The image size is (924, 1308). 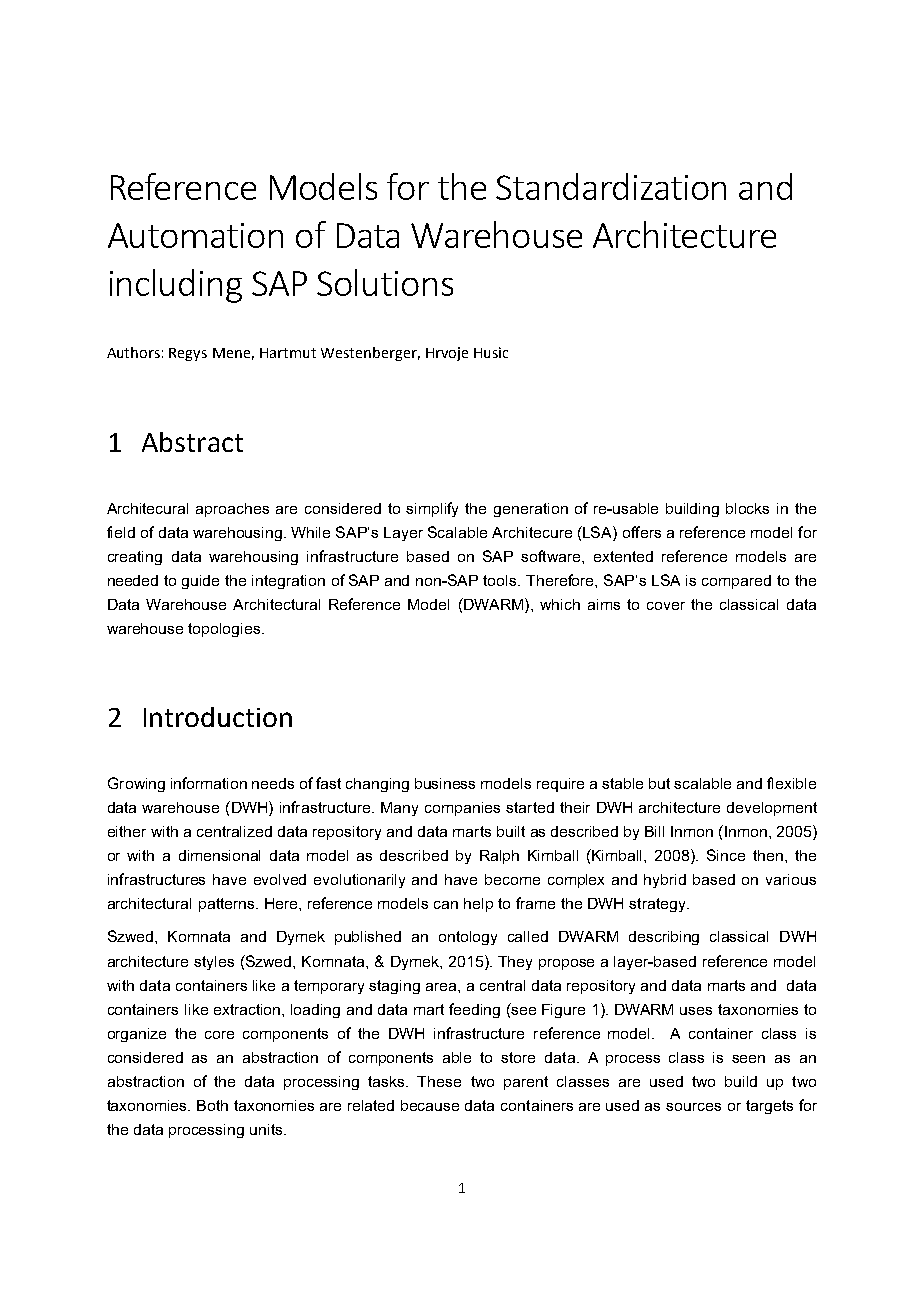 What do you see at coordinates (212, 1105) in the document?
I see `Both` at bounding box center [212, 1105].
